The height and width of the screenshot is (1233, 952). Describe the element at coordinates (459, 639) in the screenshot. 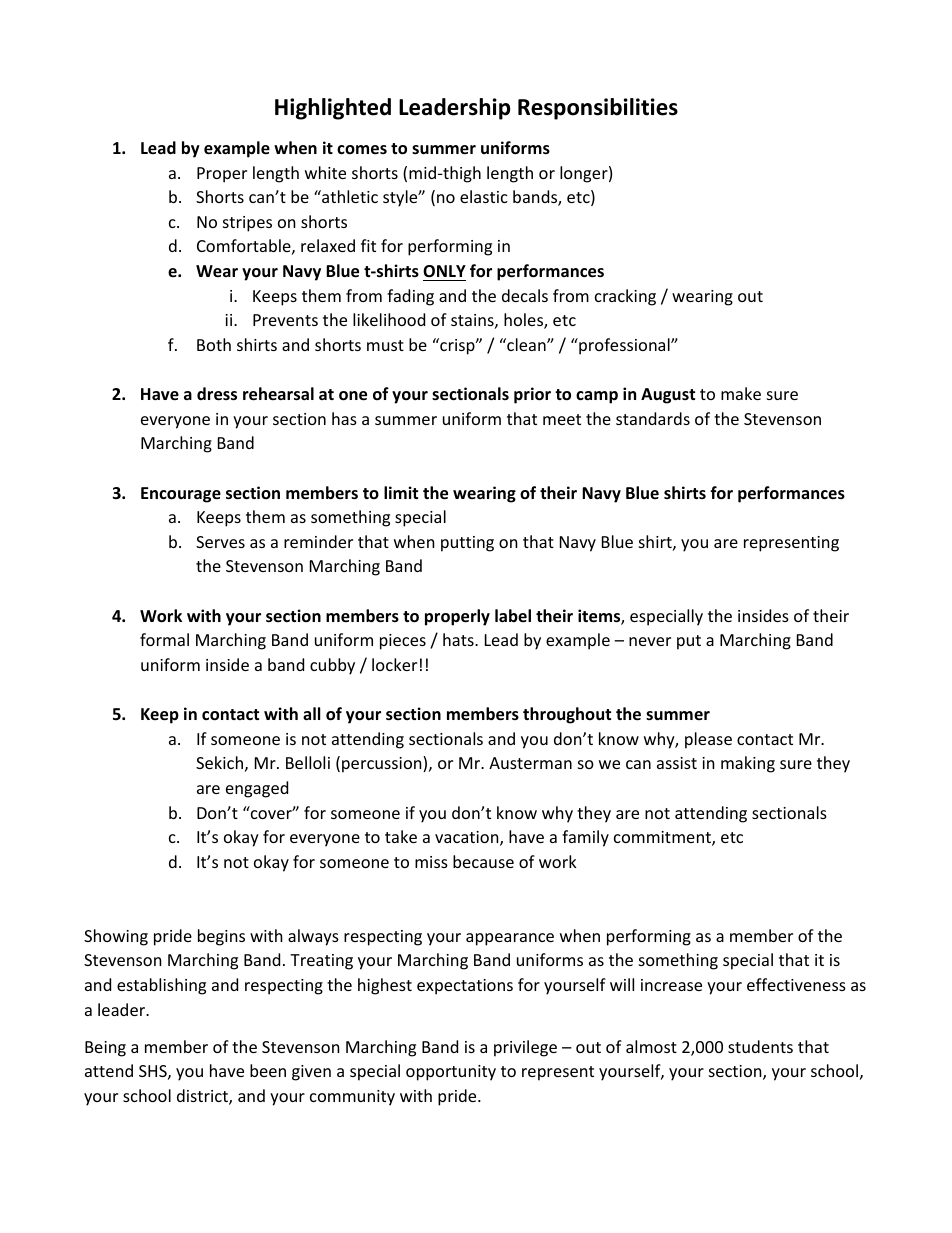

I see `hats` at that location.
